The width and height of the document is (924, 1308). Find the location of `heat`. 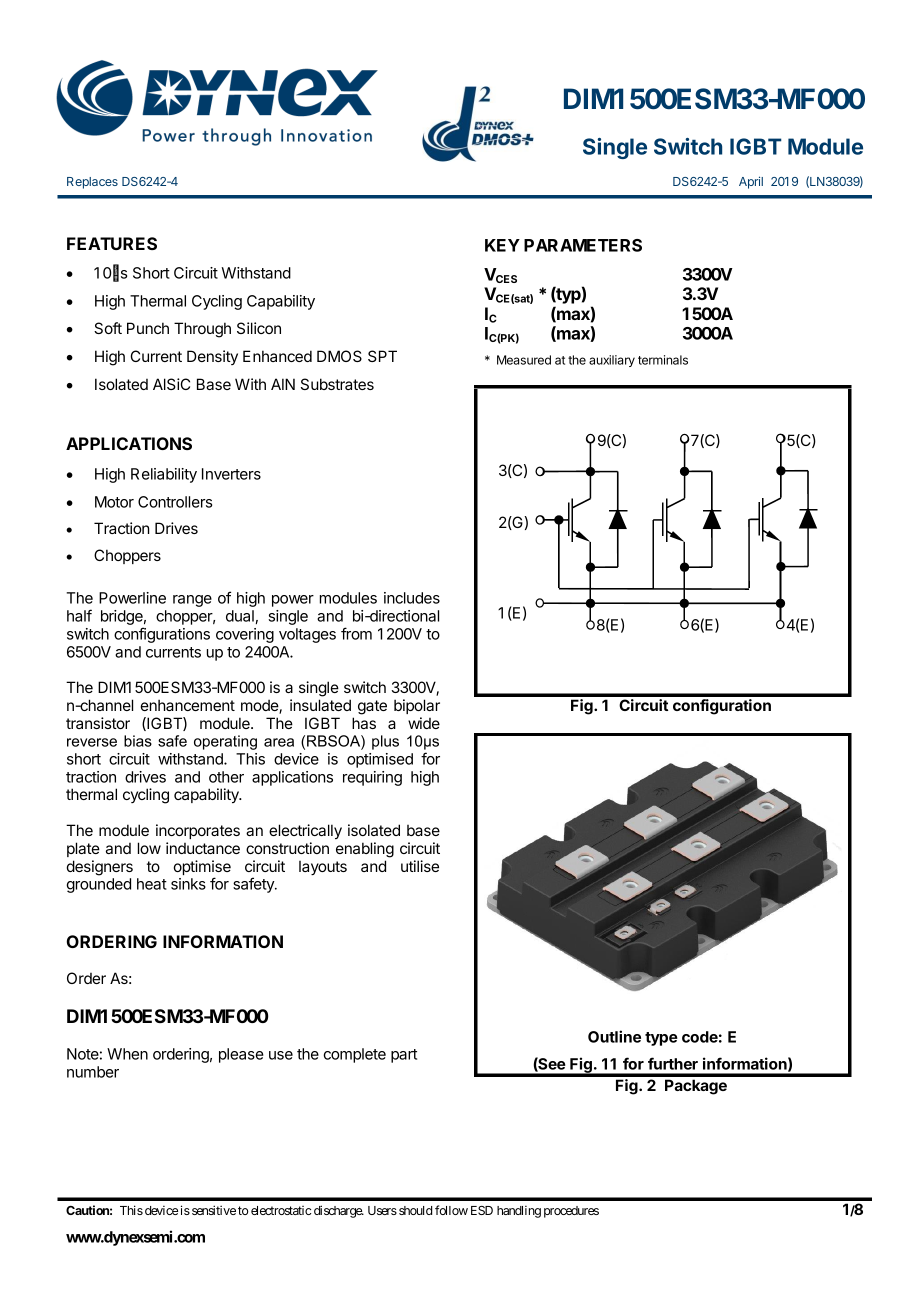

heat is located at coordinates (152, 884).
